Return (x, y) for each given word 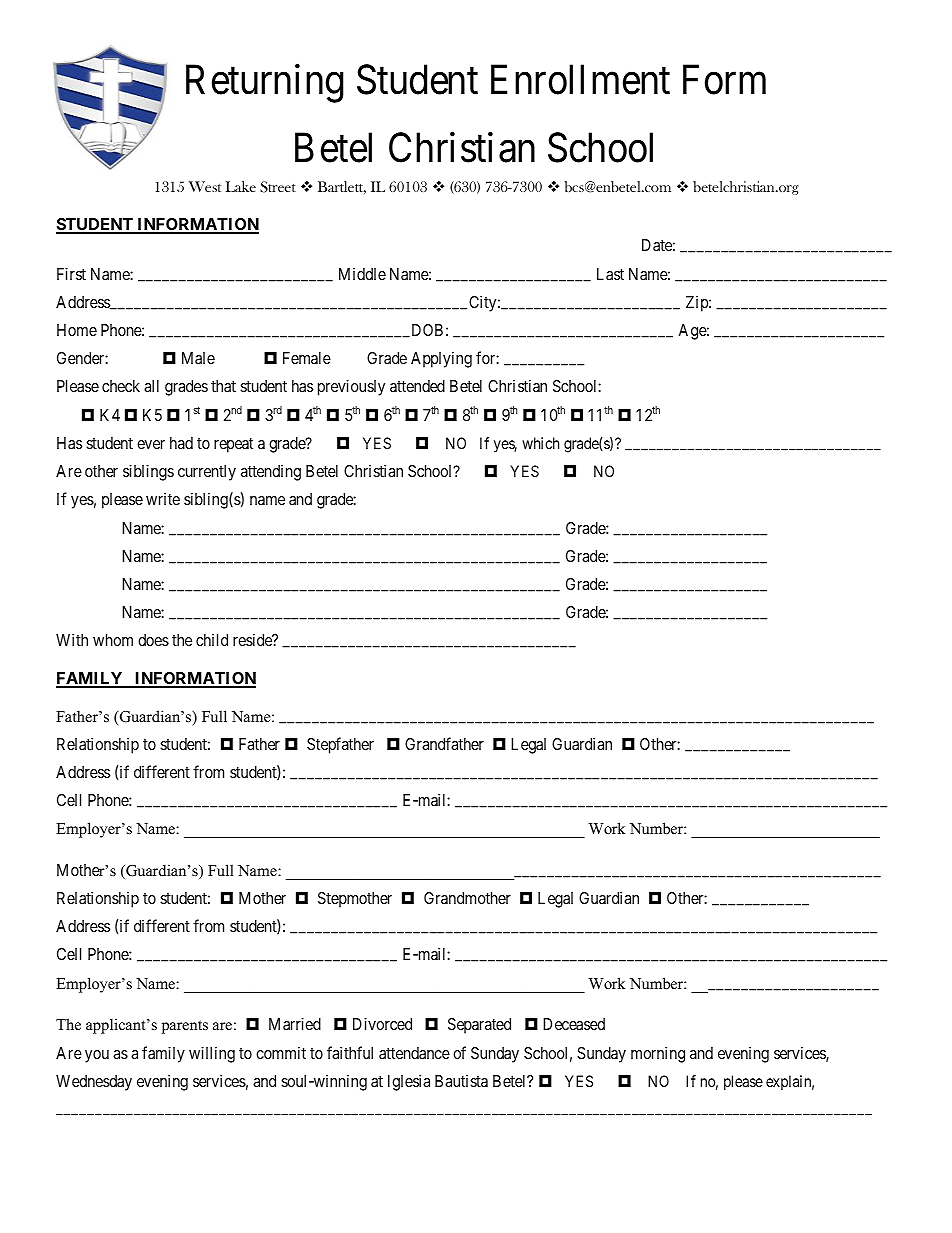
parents (185, 1027)
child (212, 640)
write (163, 499)
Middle (362, 274)
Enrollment (580, 79)
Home (77, 330)
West (204, 186)
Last (610, 274)
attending (271, 473)
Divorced (382, 1023)
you (97, 1056)
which (540, 443)
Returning (265, 83)
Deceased (574, 1024)
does (153, 640)
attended (417, 386)
